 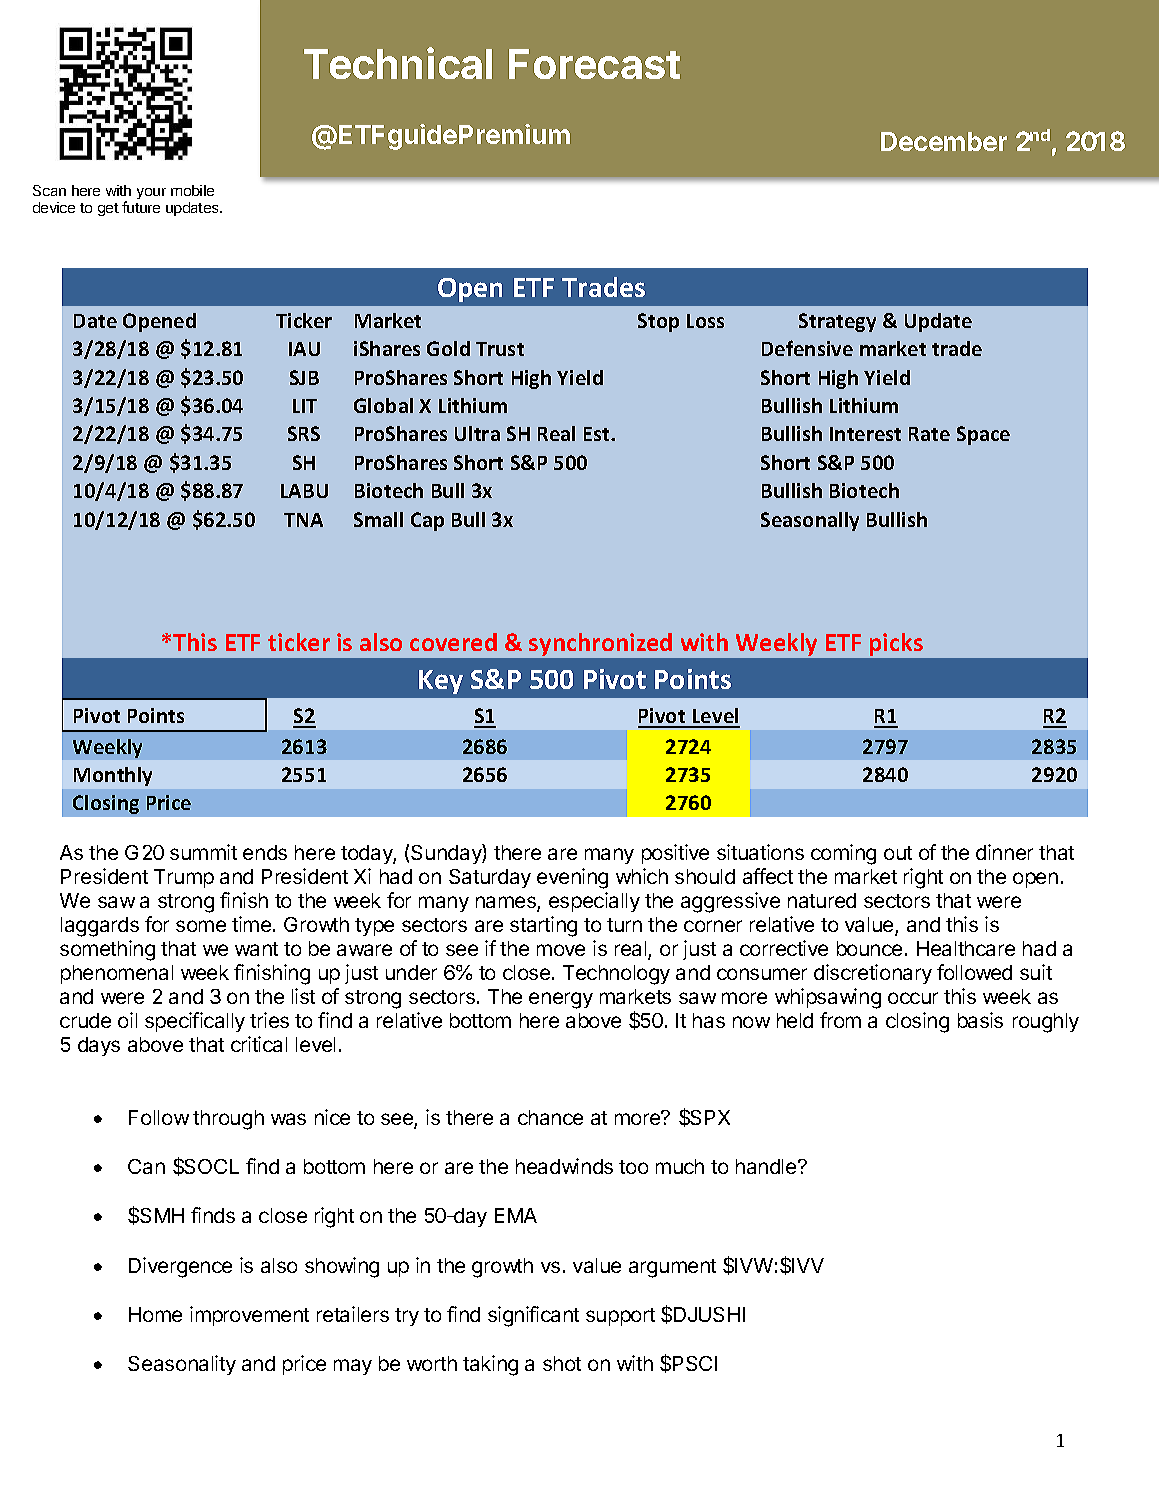 I want to click on specifically, so click(x=195, y=1022).
